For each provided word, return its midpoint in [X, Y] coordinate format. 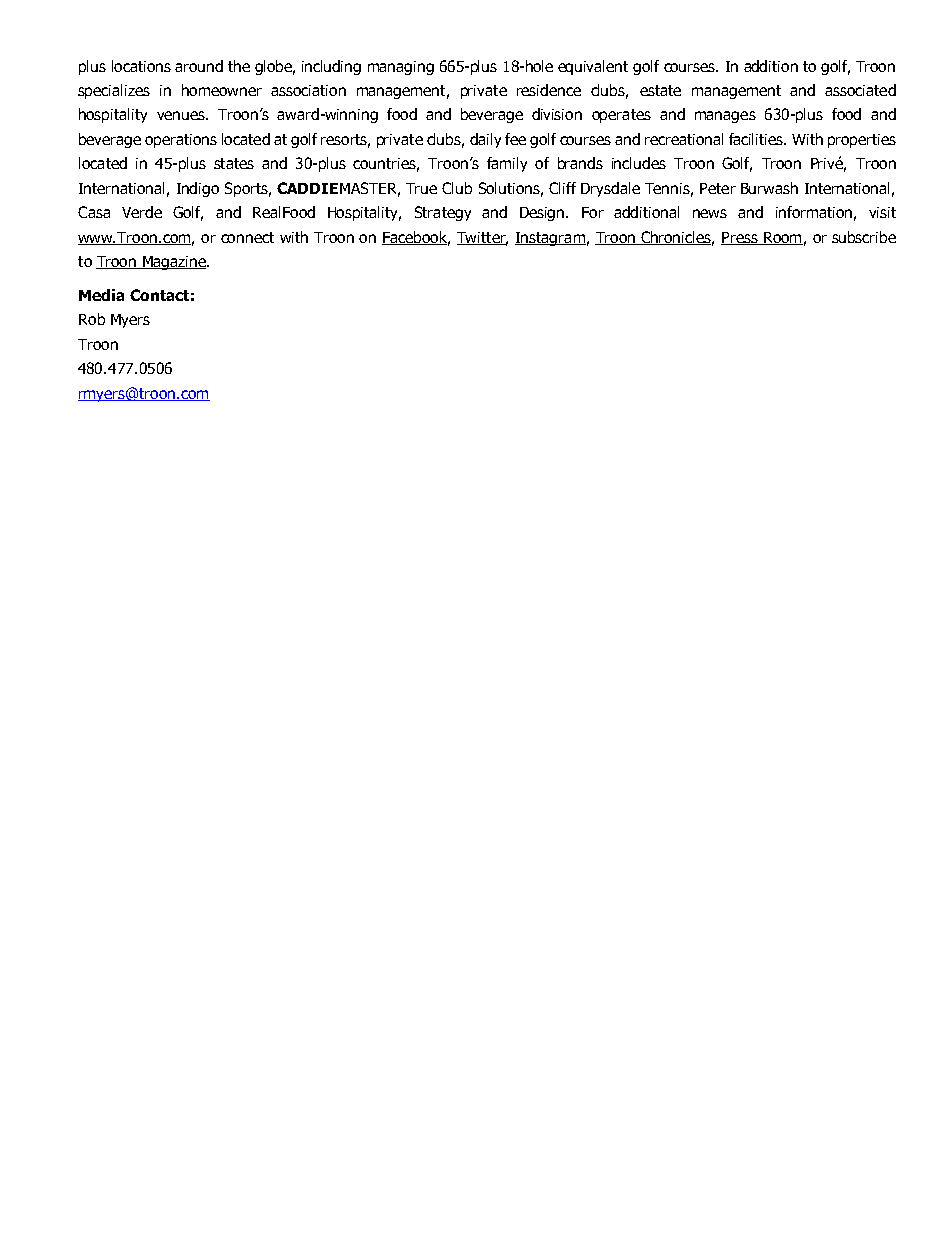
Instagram [550, 239]
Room [782, 238]
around [199, 66]
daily [485, 140]
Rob [92, 319]
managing [401, 68]
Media [101, 295]
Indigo [198, 189]
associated [860, 90]
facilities [757, 139]
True [421, 188]
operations [181, 141]
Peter [718, 188]
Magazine [174, 263]
